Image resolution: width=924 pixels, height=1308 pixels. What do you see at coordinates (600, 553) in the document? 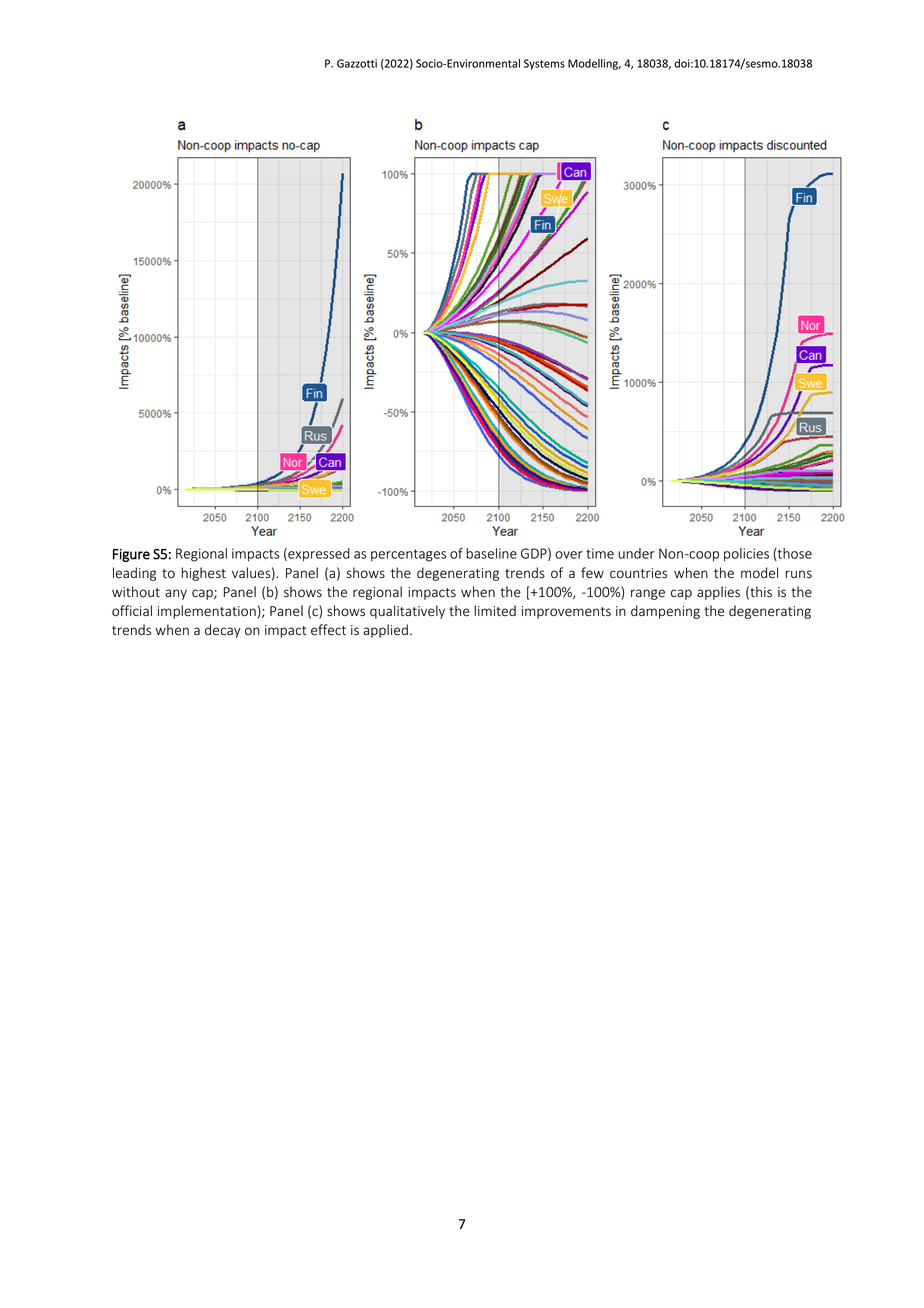
I see `time` at bounding box center [600, 553].
